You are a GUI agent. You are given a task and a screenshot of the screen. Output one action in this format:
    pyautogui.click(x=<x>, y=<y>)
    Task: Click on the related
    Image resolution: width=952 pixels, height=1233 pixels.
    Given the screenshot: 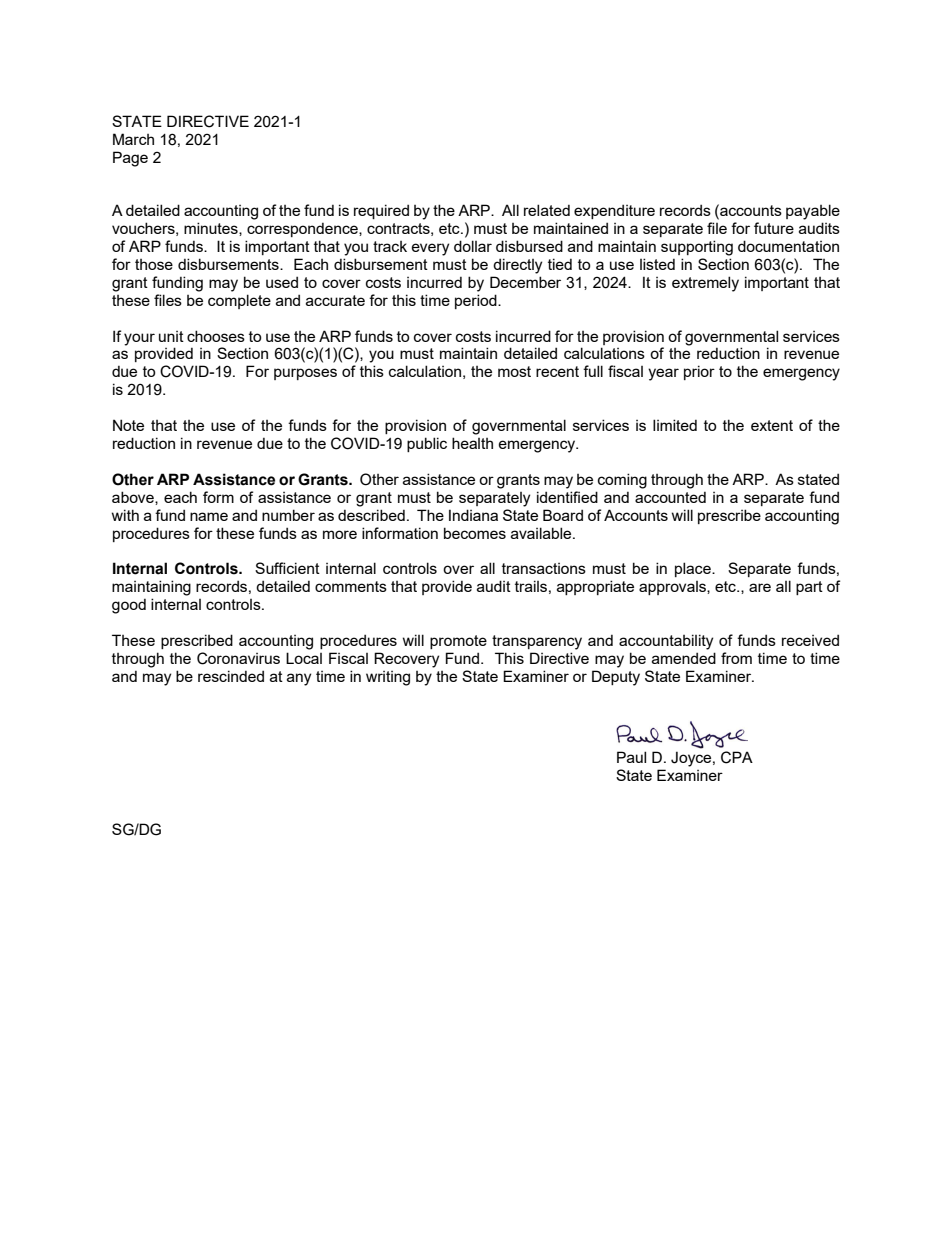 What is the action you would take?
    pyautogui.click(x=547, y=210)
